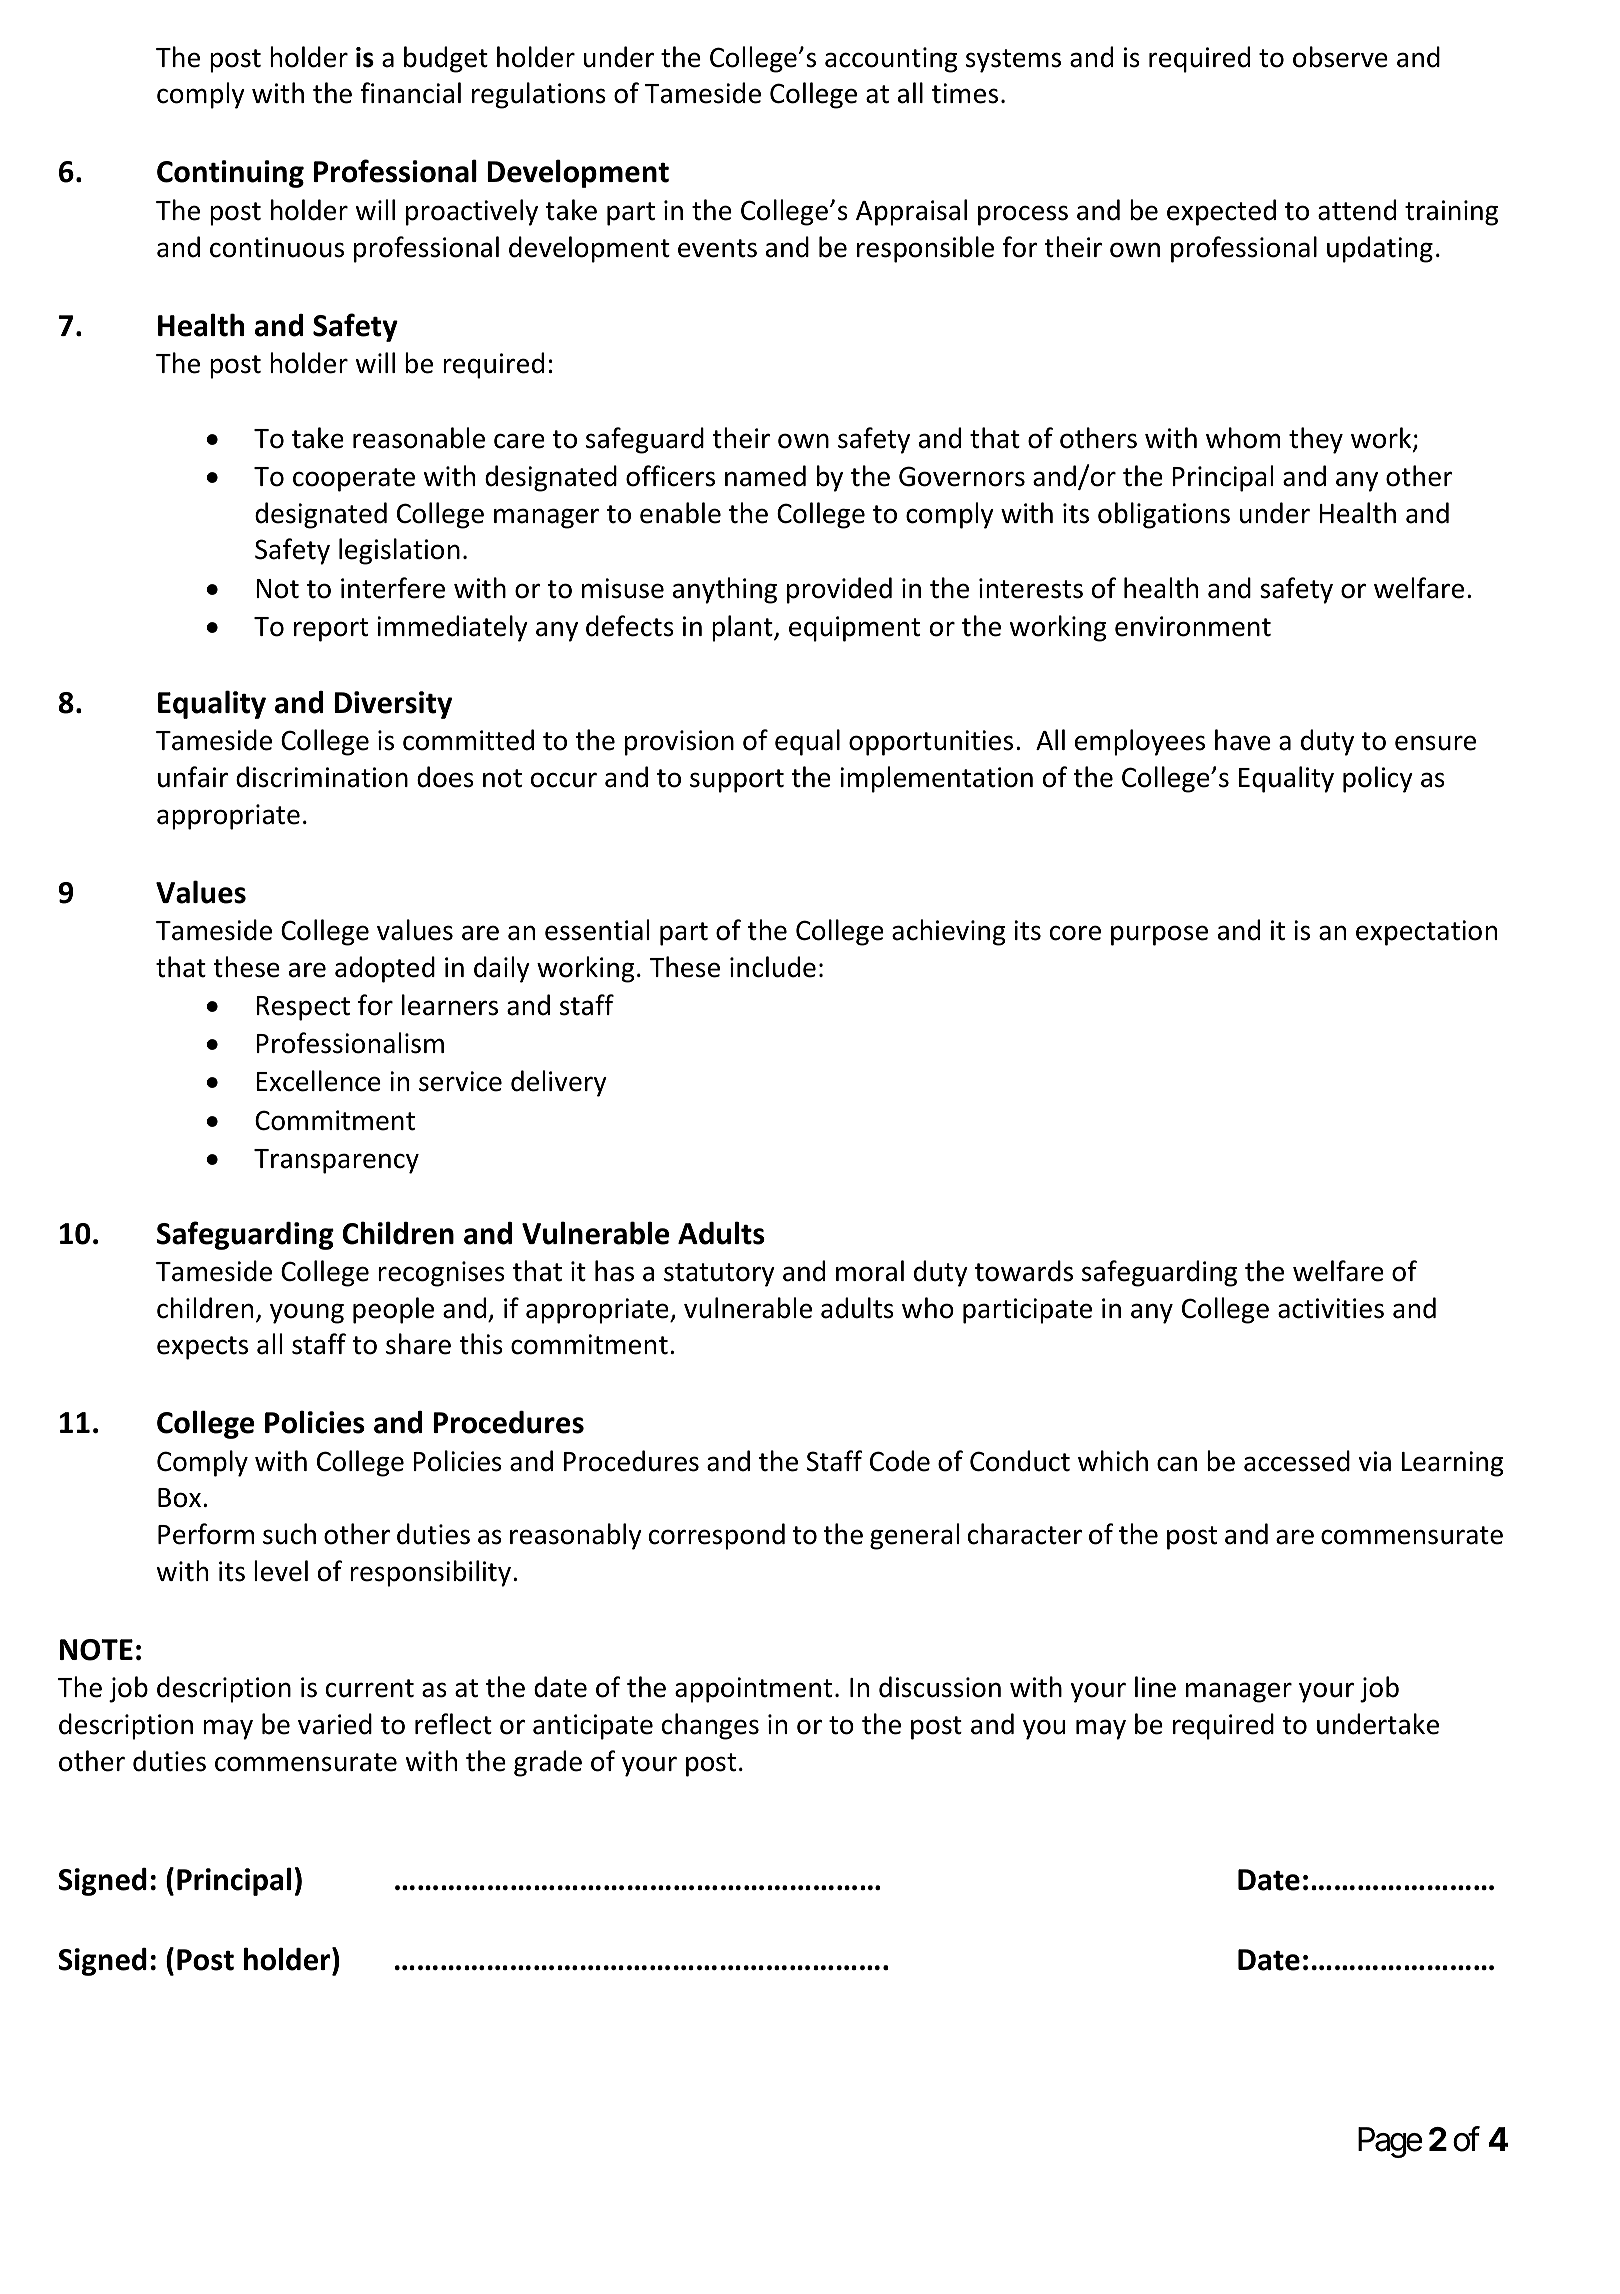 This page has height=2294, width=1620. I want to click on Continuing, so click(230, 174).
